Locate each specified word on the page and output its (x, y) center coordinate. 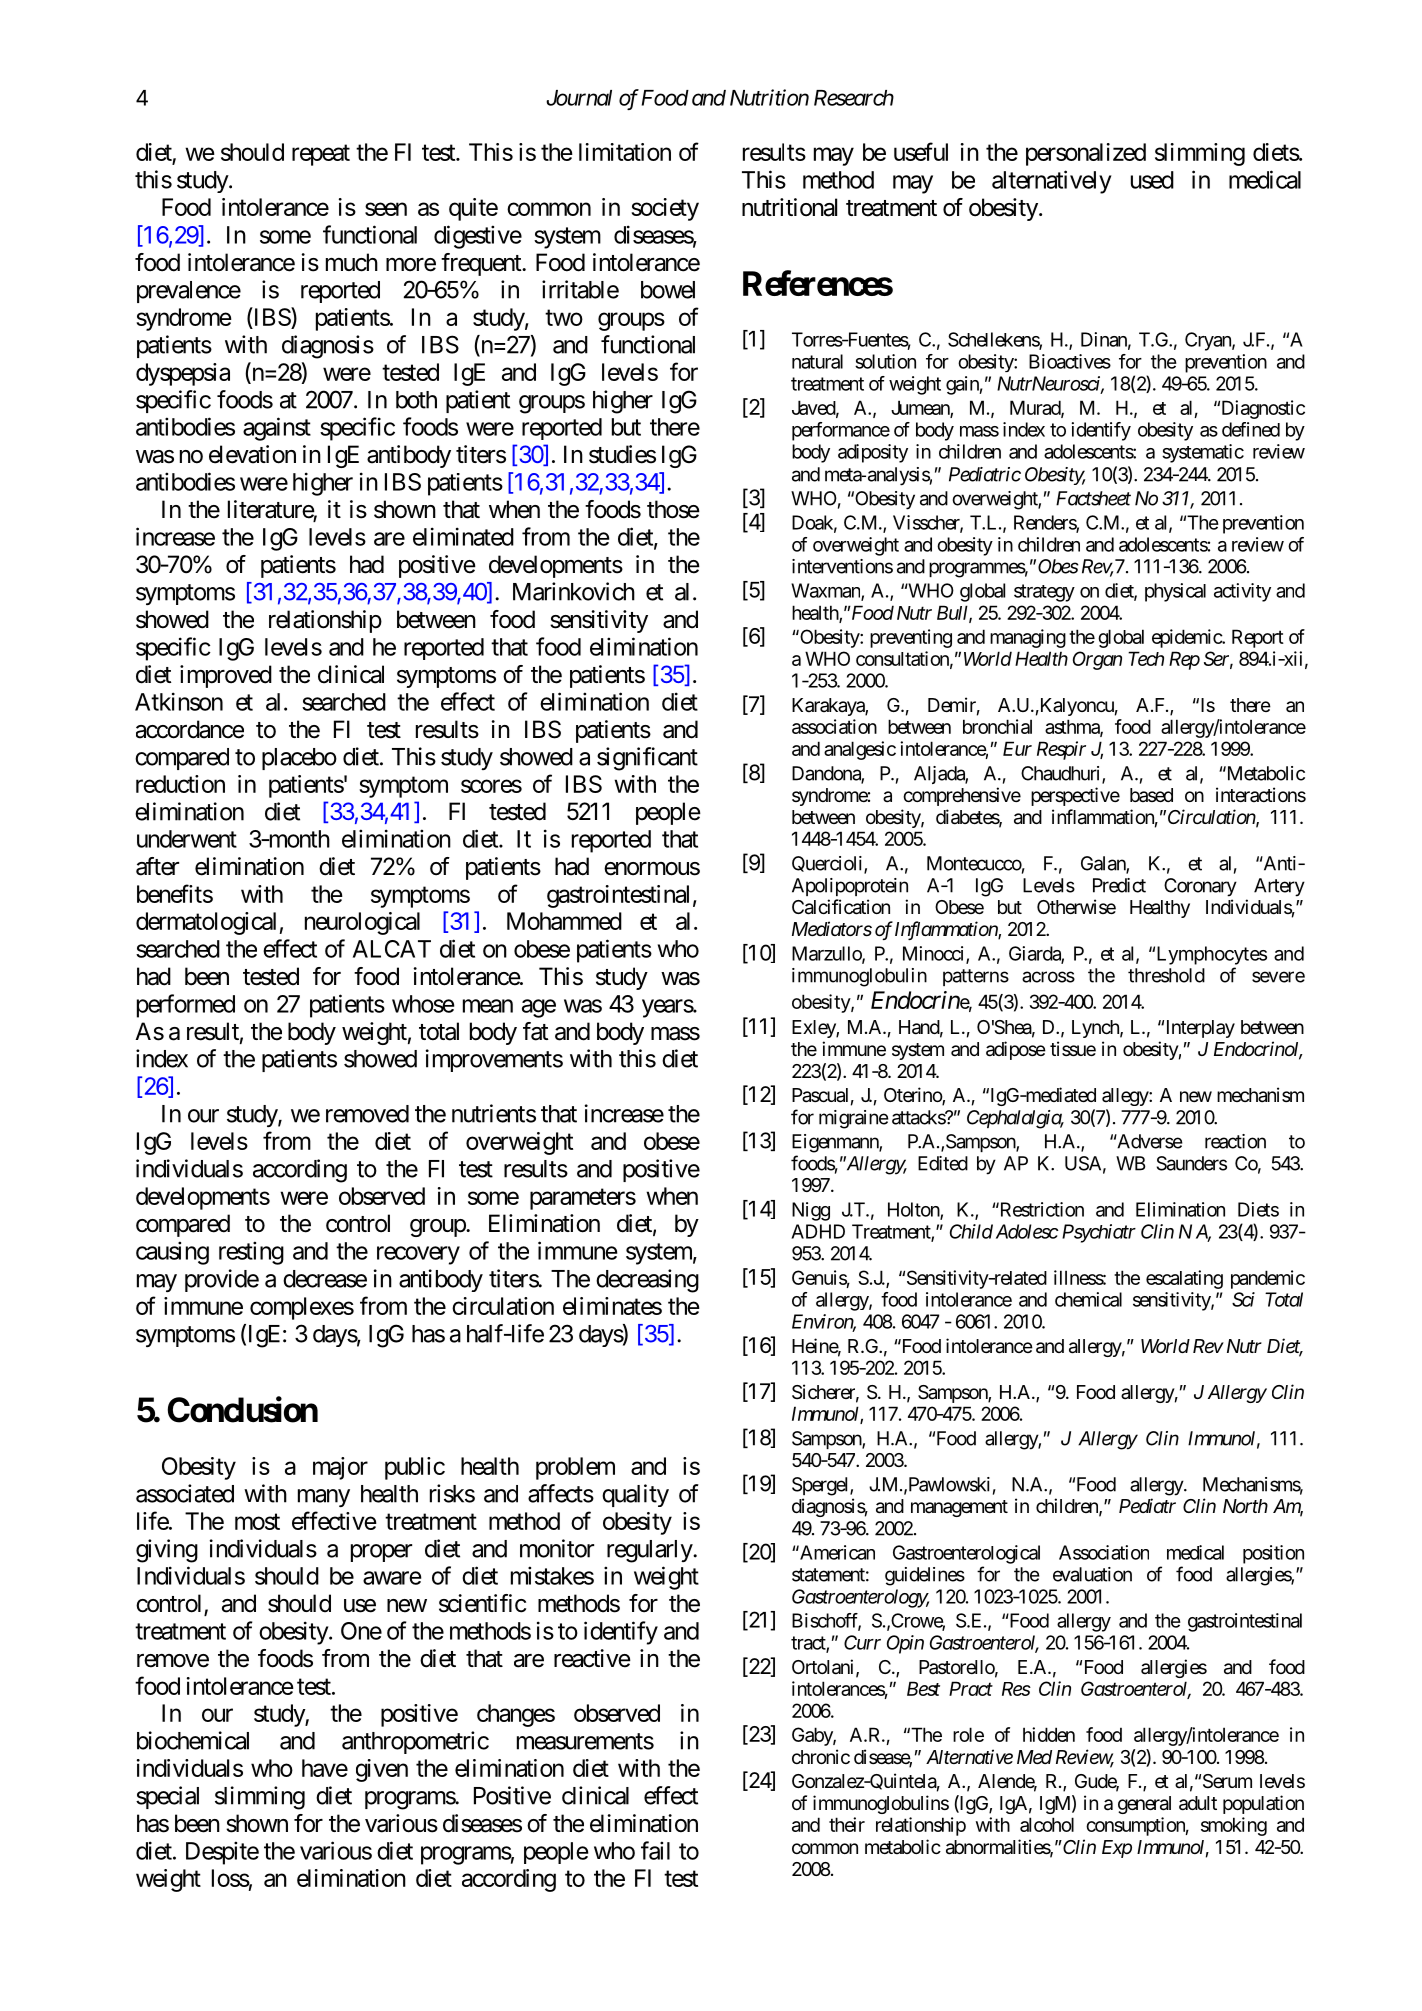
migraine (854, 1119)
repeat (321, 155)
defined (1251, 429)
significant (647, 759)
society (665, 209)
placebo (299, 759)
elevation (252, 454)
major (340, 1468)
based (1151, 795)
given (382, 1770)
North (1245, 1506)
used (1152, 180)
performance (841, 431)
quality (635, 1495)
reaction (1235, 1141)
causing (172, 1253)
